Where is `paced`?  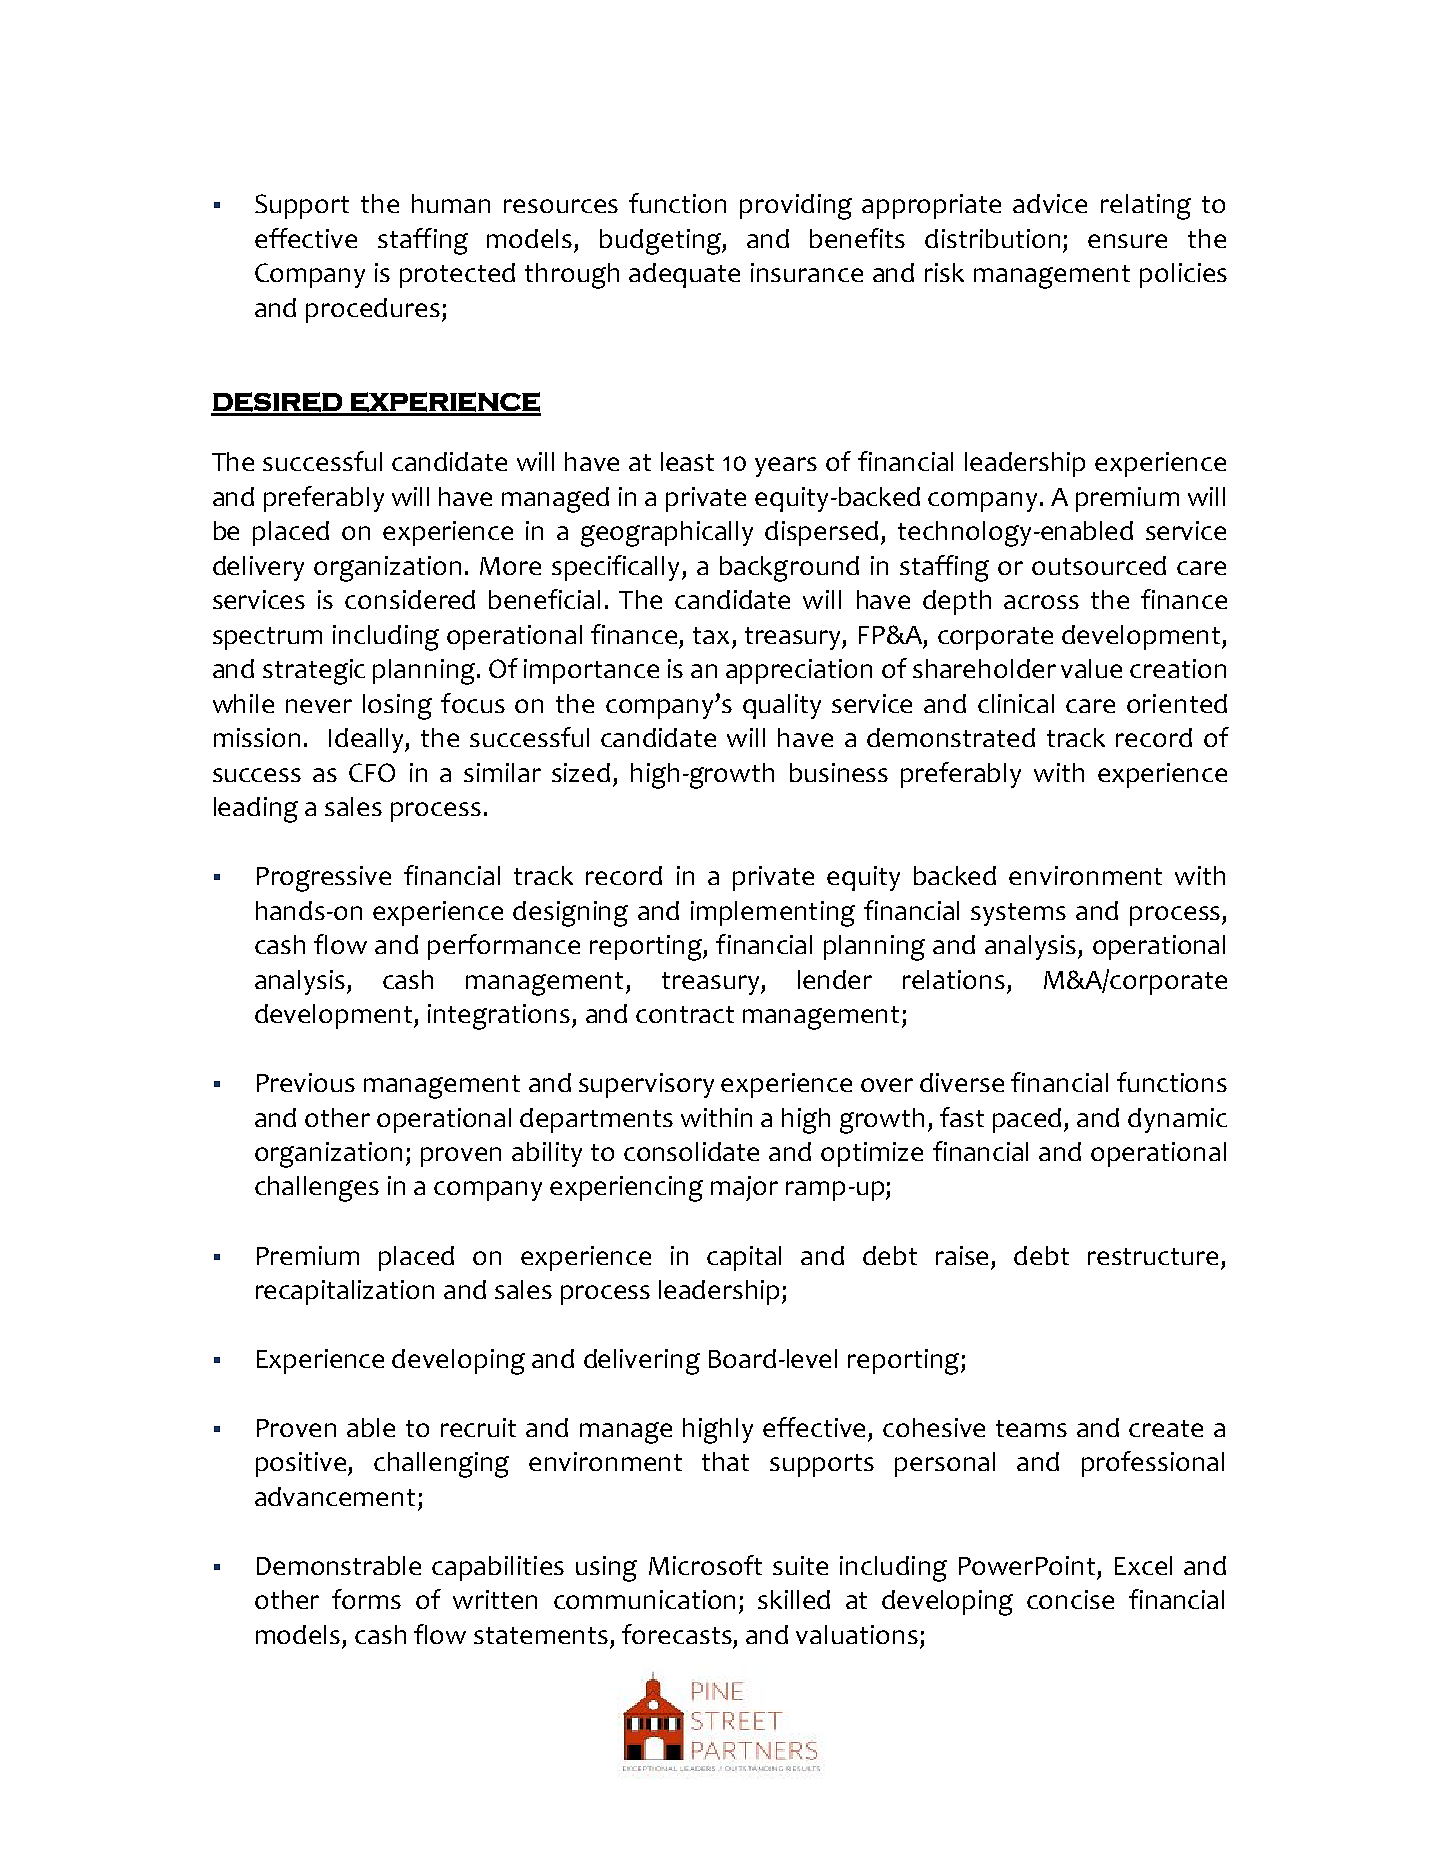
paced is located at coordinates (1029, 1120).
